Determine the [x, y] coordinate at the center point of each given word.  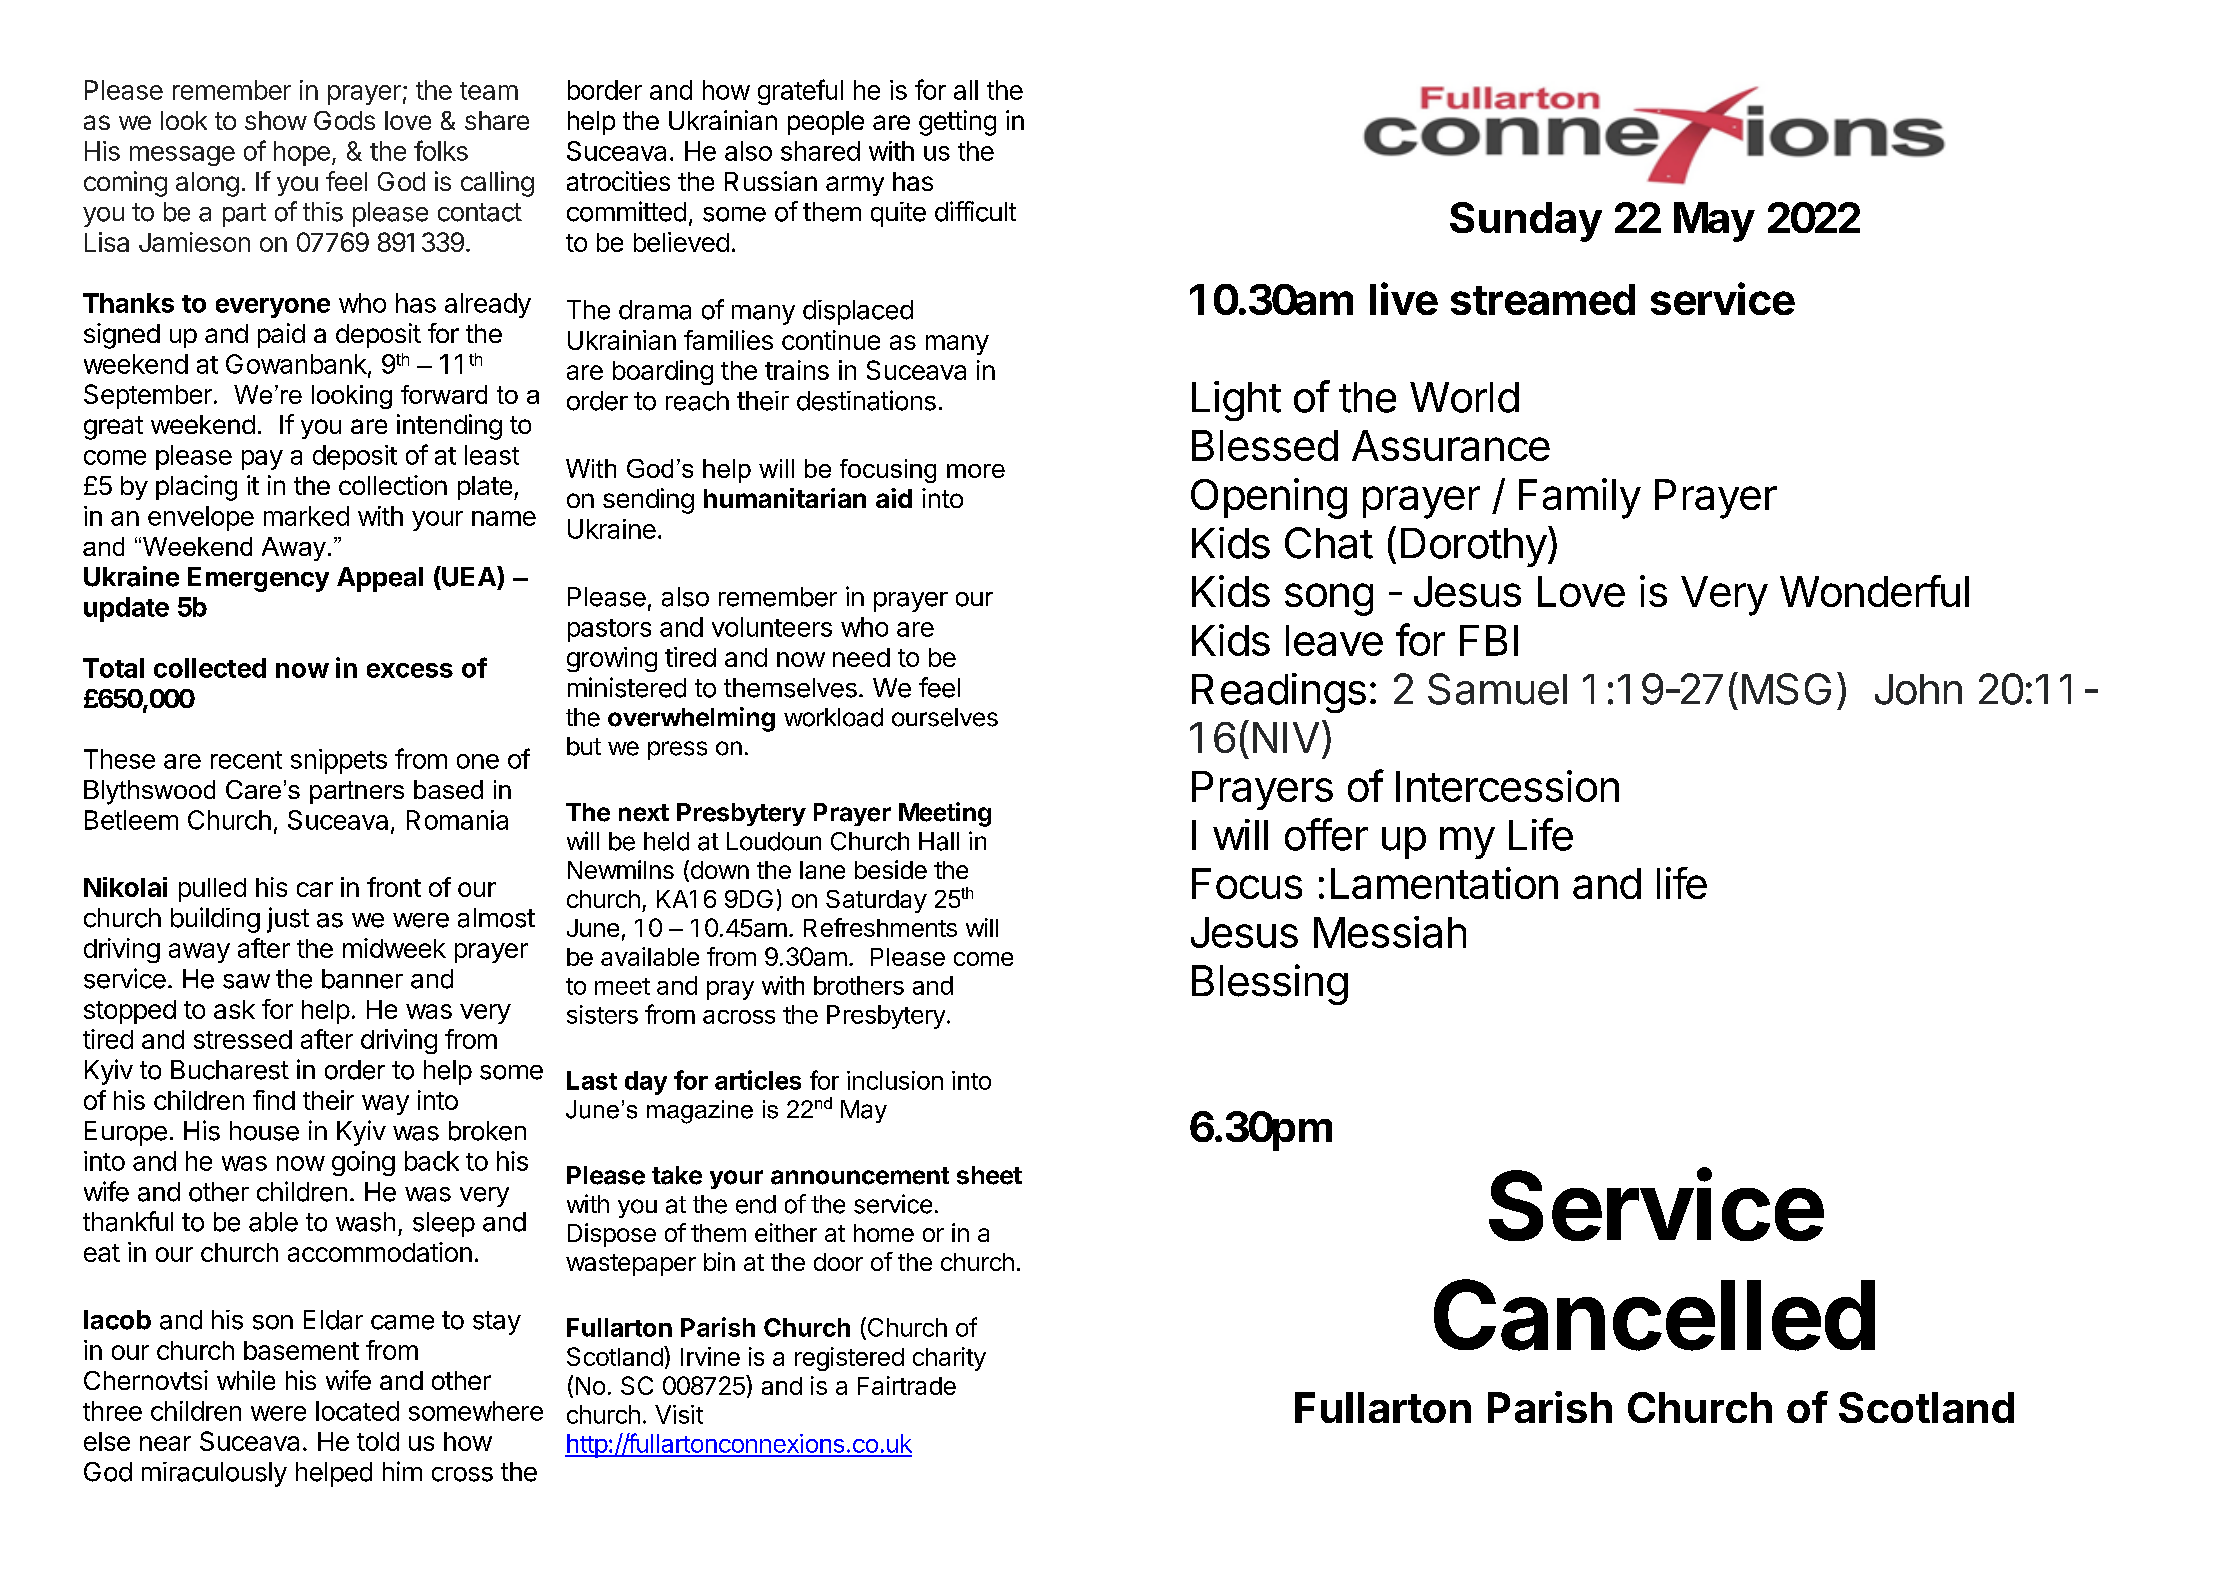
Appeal [380, 579]
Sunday [1526, 222]
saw [246, 981]
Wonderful [1874, 591]
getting [957, 123]
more [976, 471]
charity [949, 1359]
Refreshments [880, 927]
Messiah [1390, 932]
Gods [344, 120]
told [378, 1441]
